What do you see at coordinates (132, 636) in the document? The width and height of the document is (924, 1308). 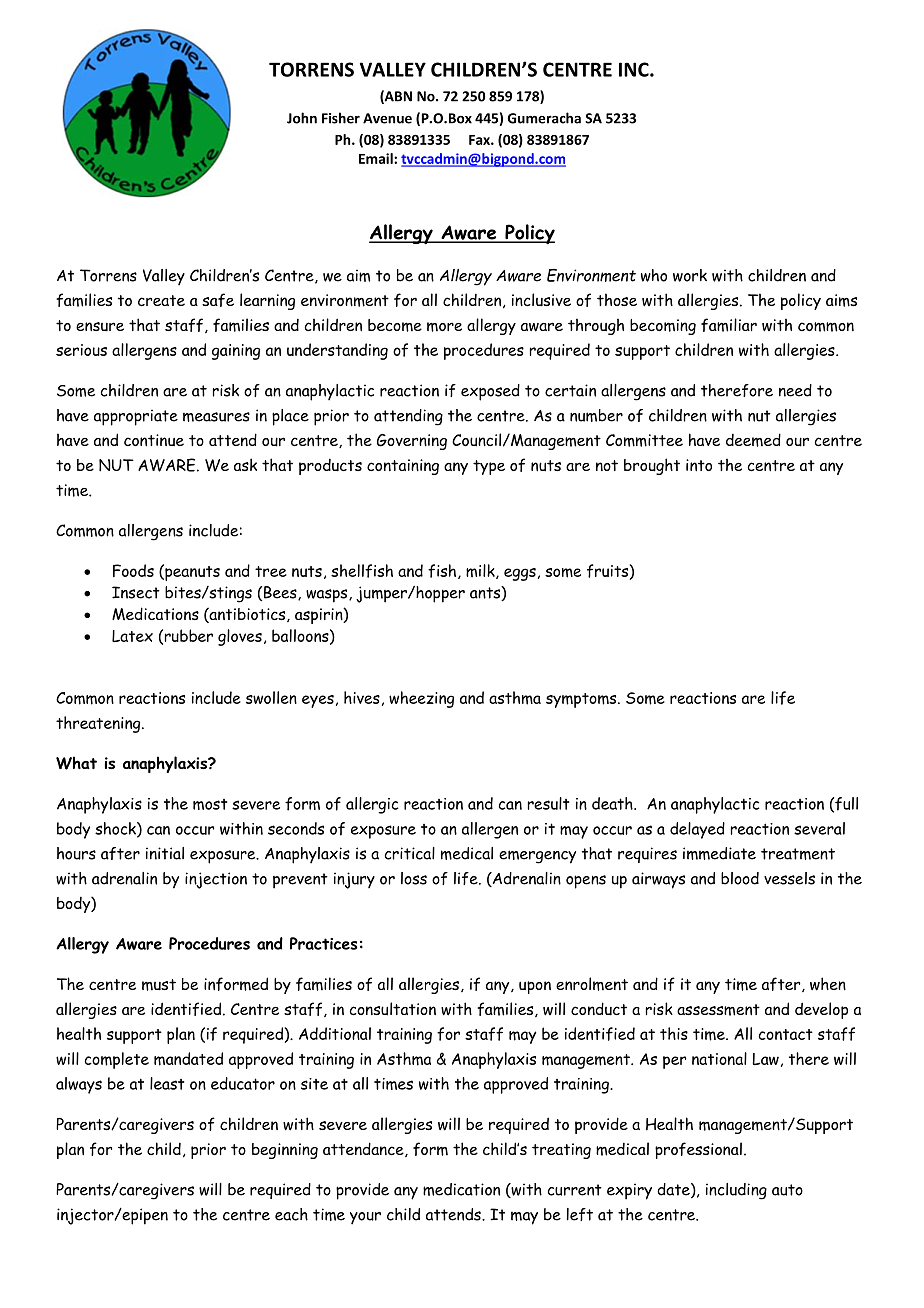 I see `Latex` at bounding box center [132, 636].
